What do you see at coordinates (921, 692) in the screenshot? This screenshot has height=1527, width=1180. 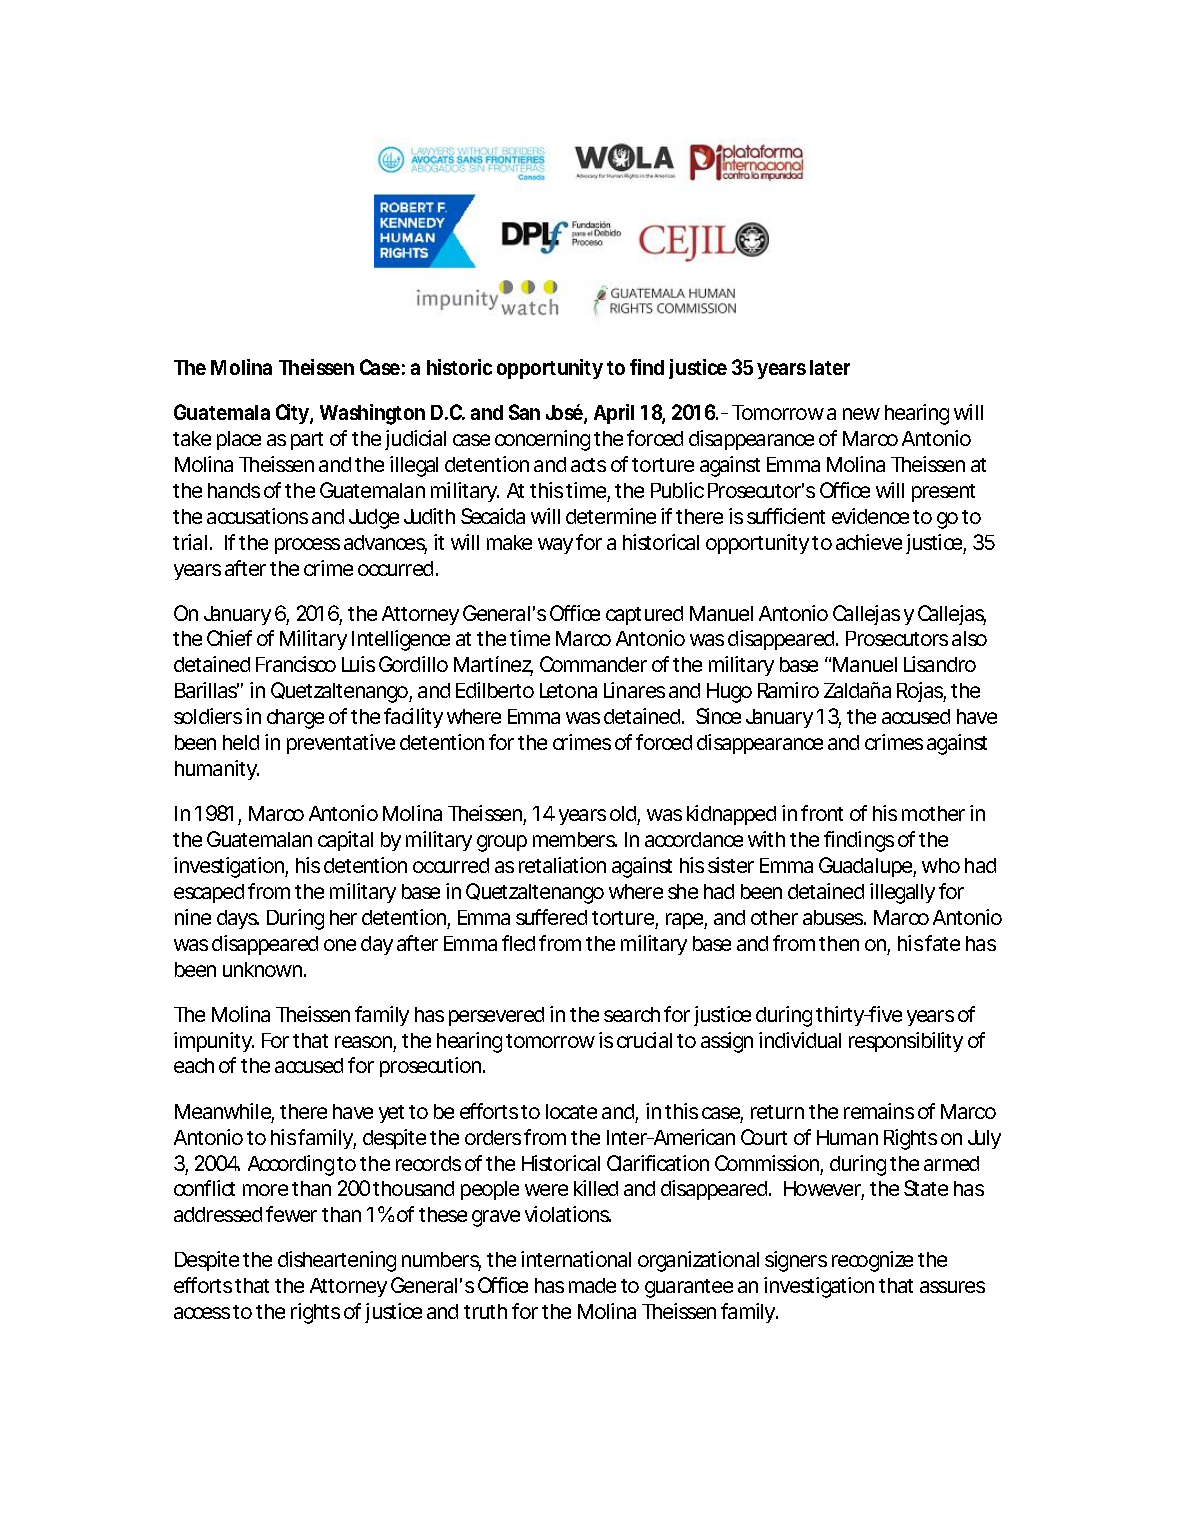 I see `Rojas` at bounding box center [921, 692].
